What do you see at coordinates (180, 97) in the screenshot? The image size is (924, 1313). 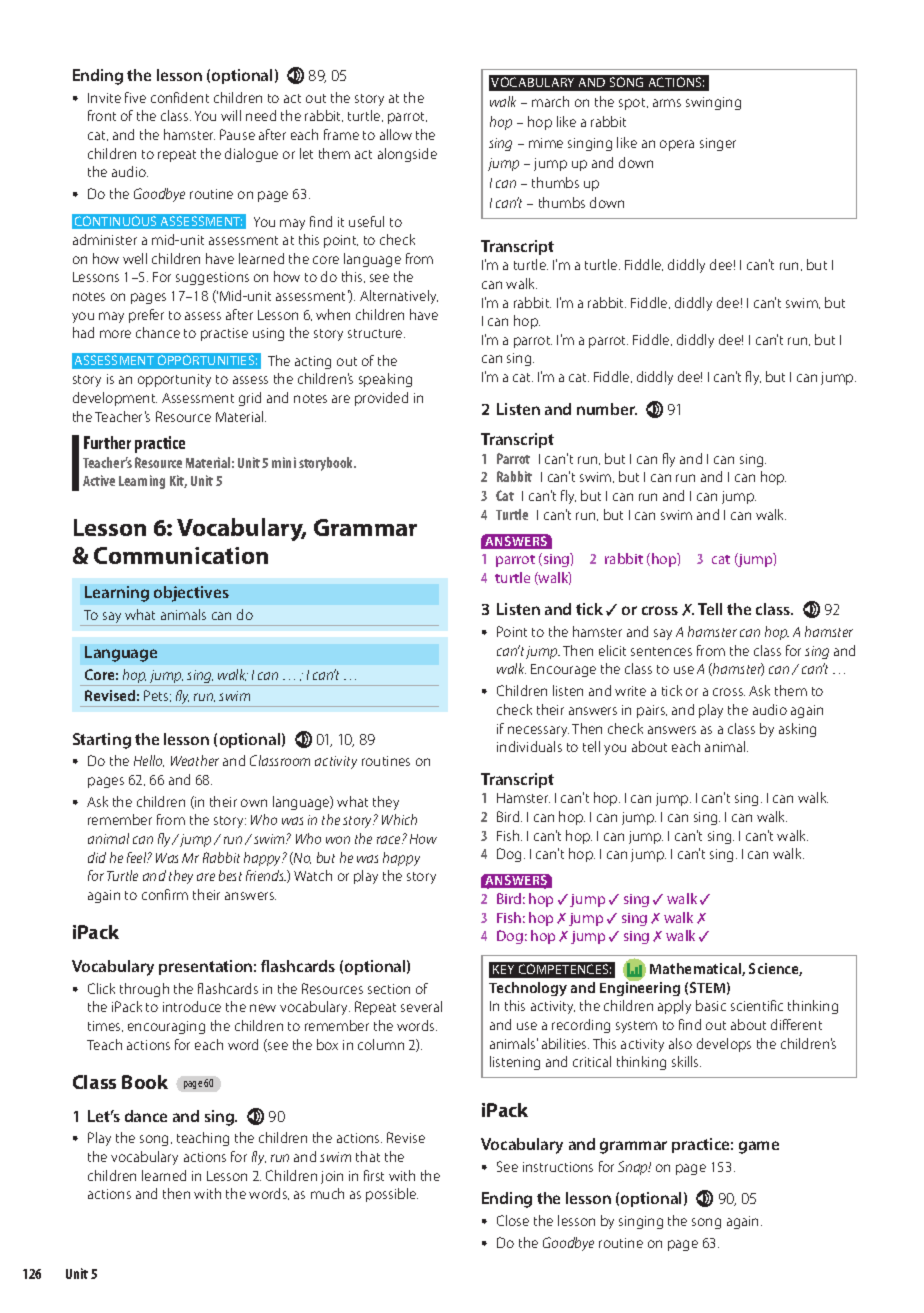 I see `confident` at bounding box center [180, 97].
